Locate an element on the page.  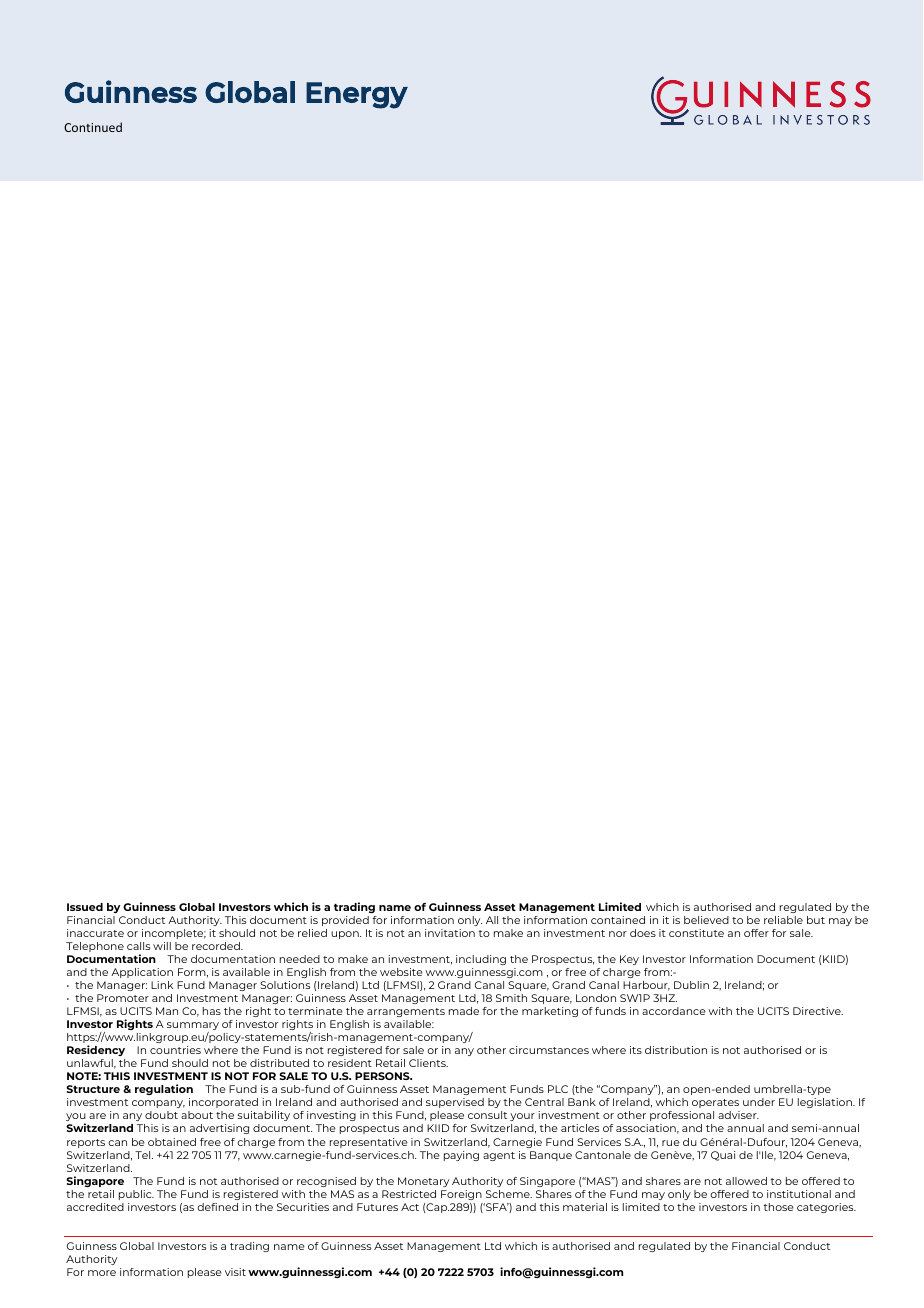
invitation is located at coordinates (450, 933).
